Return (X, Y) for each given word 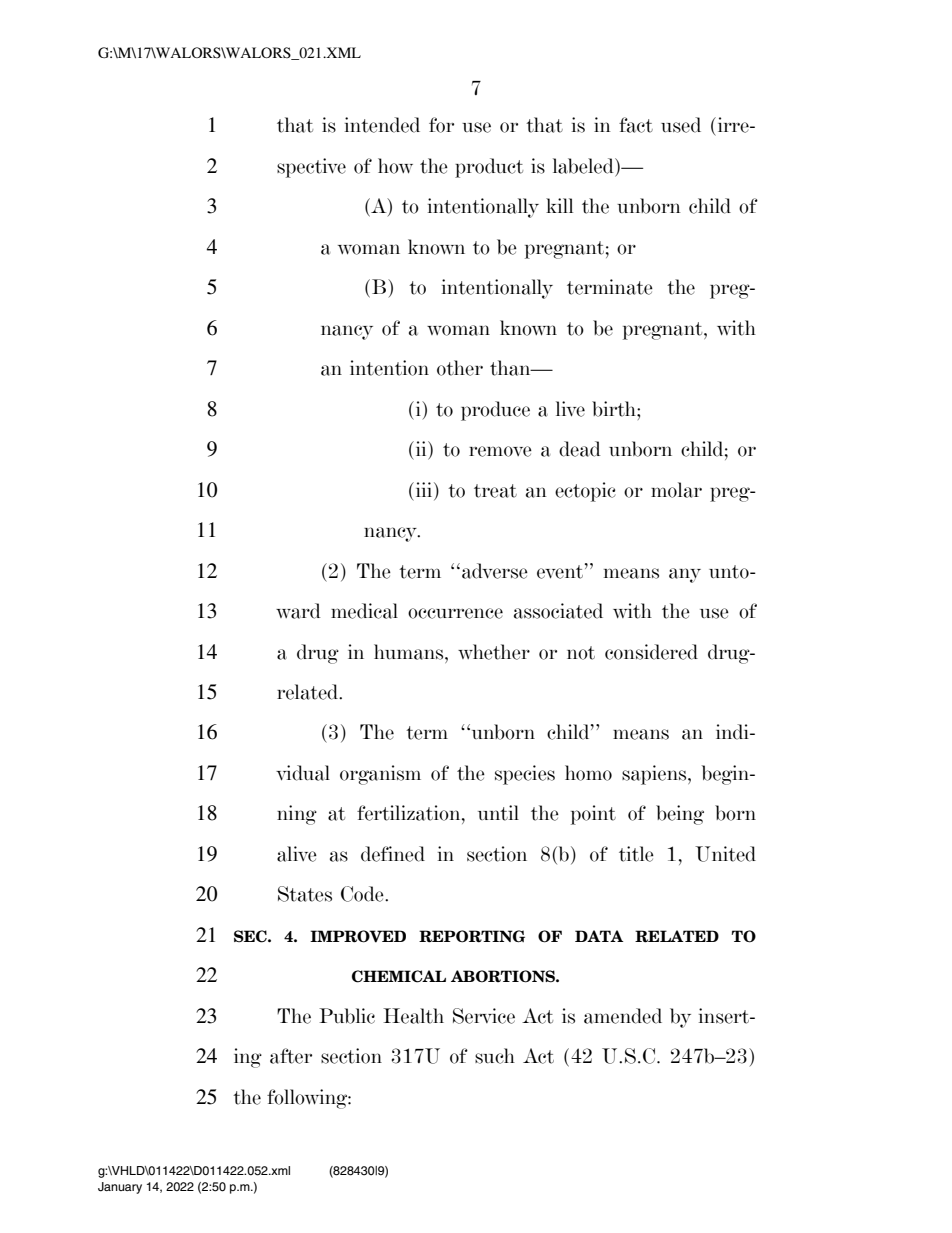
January (120, 1188)
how (395, 166)
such (495, 1056)
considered (651, 652)
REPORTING (472, 936)
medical (364, 611)
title (636, 854)
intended (382, 125)
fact (636, 125)
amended (623, 1016)
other (460, 368)
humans (410, 652)
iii (424, 489)
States (305, 894)
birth (615, 409)
